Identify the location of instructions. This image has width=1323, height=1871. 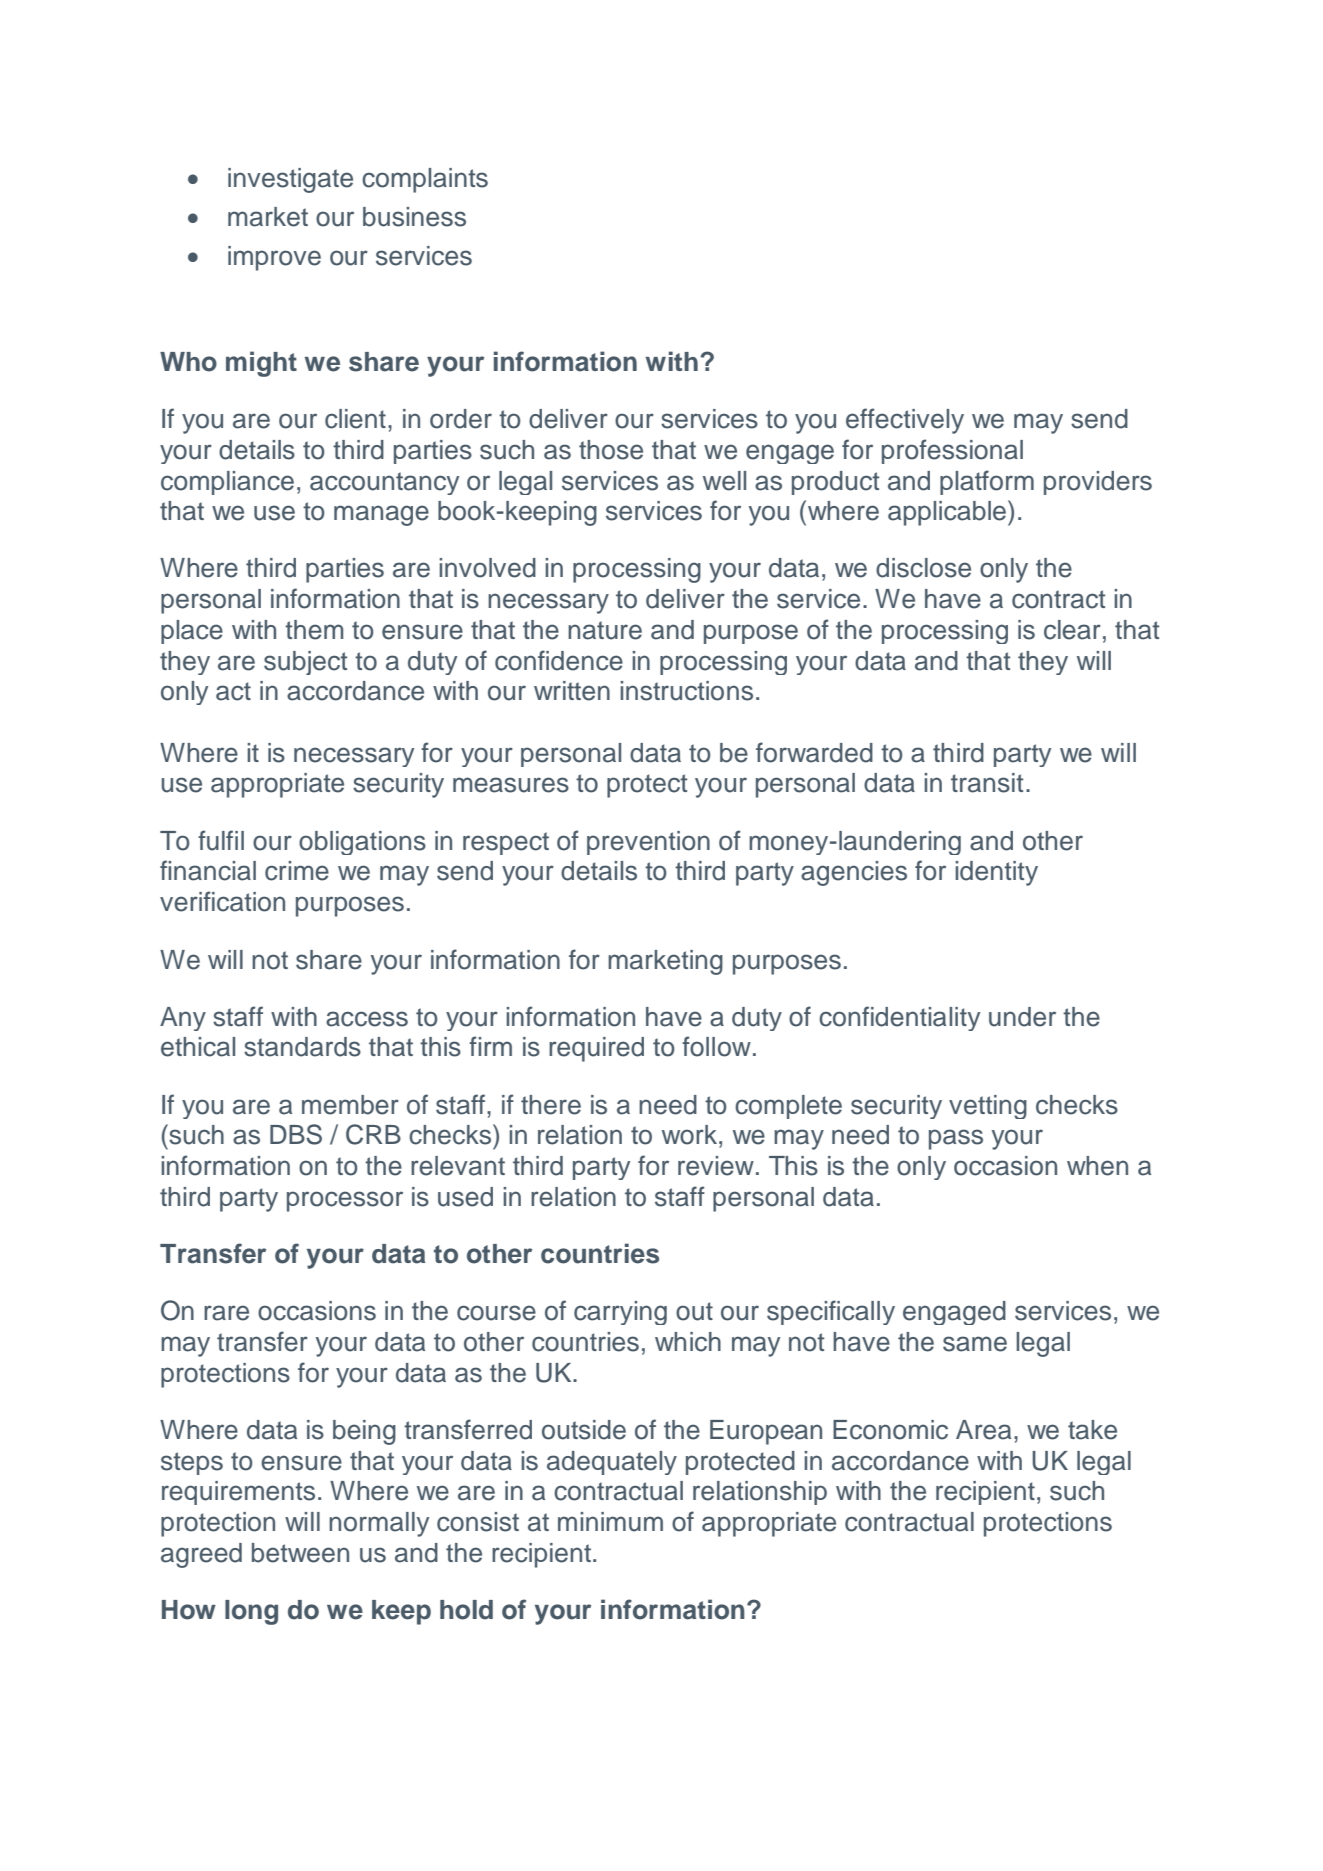
(686, 691).
